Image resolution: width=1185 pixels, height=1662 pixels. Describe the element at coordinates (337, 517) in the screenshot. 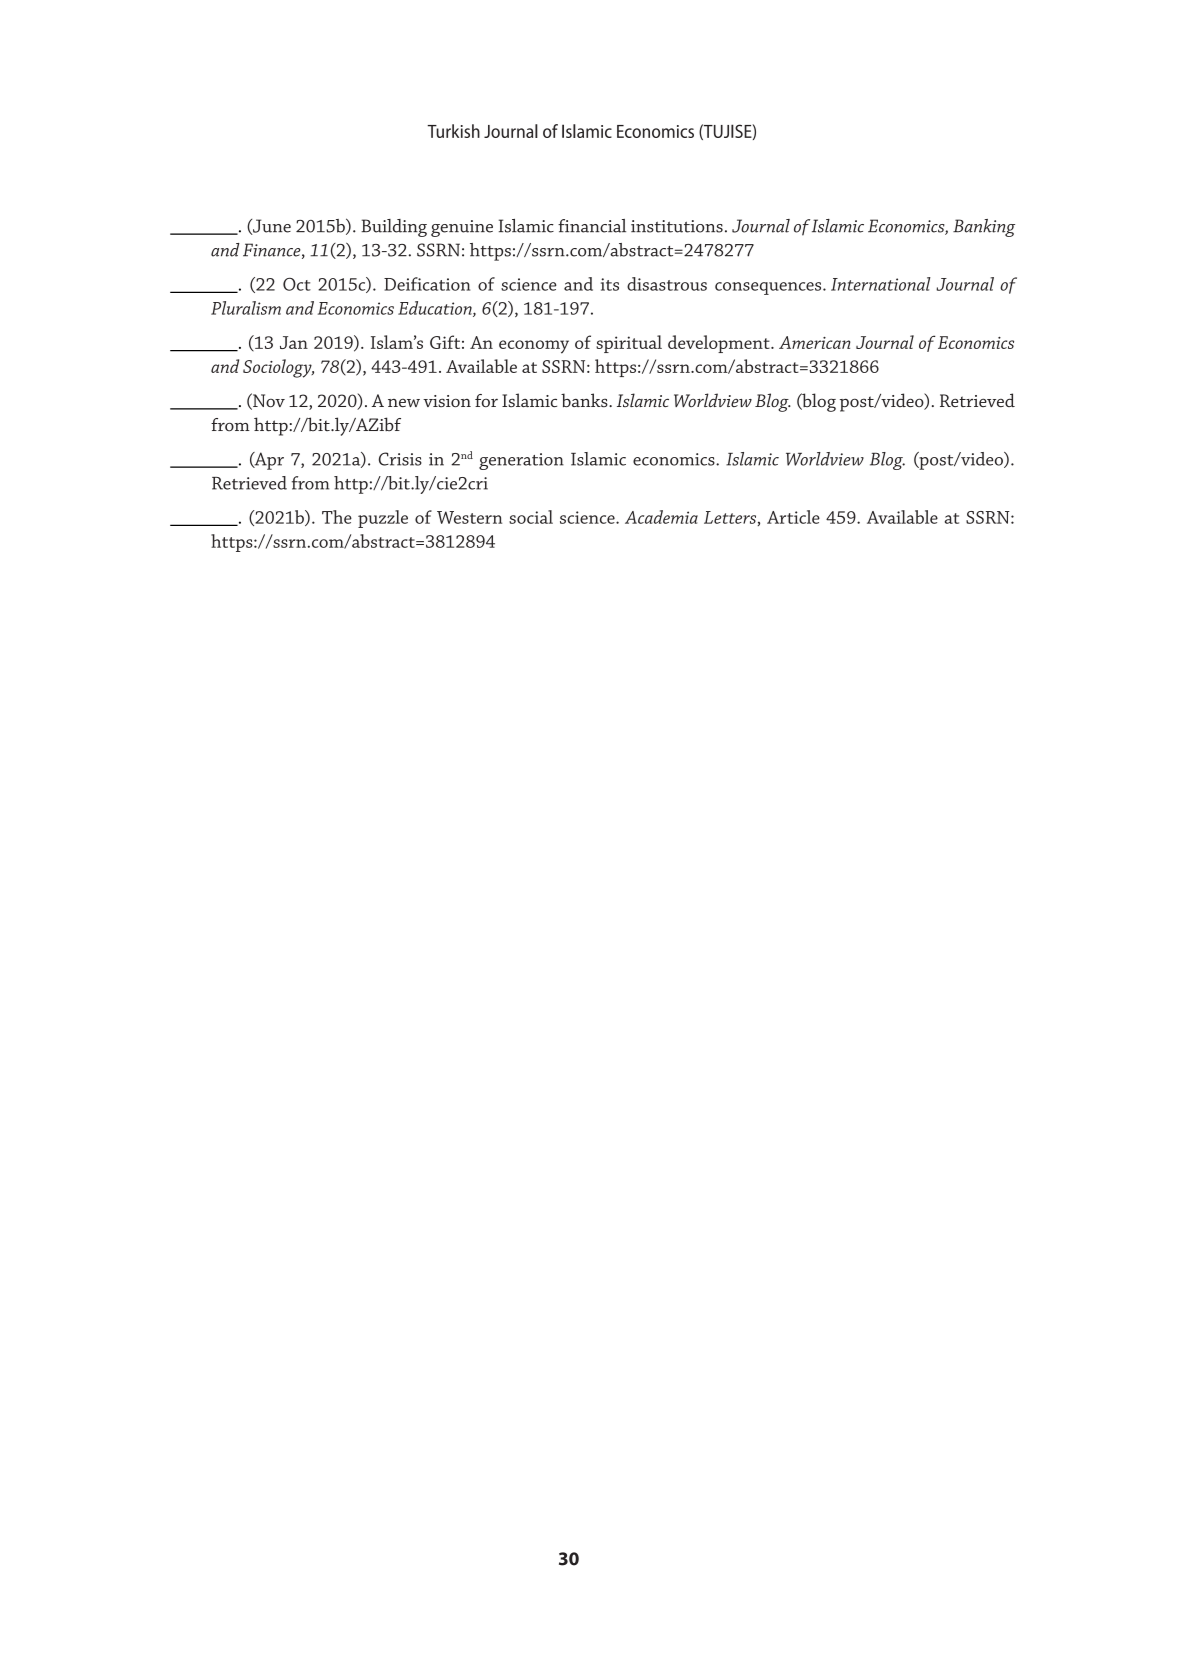

I see `The` at that location.
